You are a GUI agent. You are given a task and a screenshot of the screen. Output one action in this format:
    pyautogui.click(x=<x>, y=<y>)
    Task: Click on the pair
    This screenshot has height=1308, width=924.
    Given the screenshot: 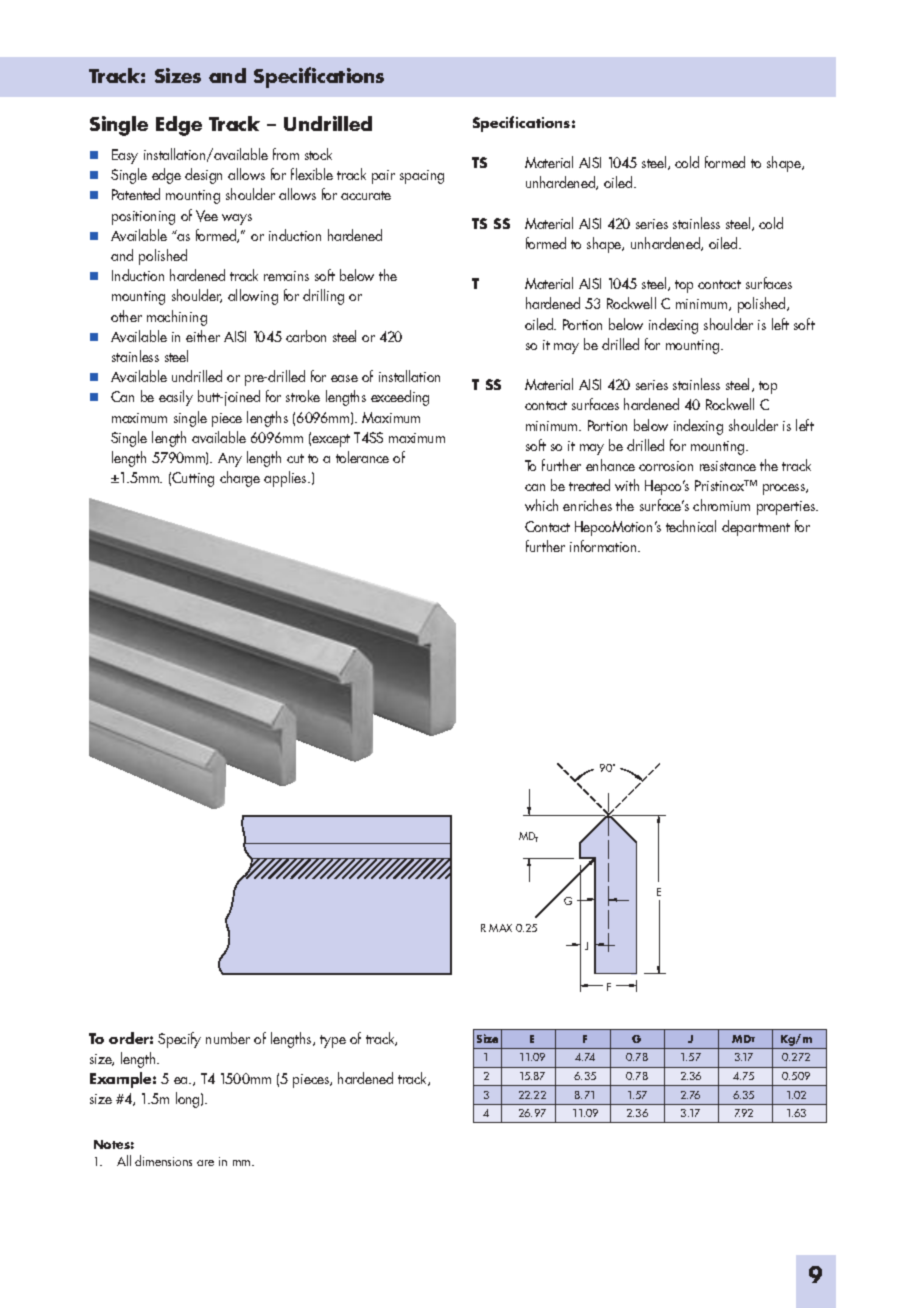 What is the action you would take?
    pyautogui.click(x=383, y=177)
